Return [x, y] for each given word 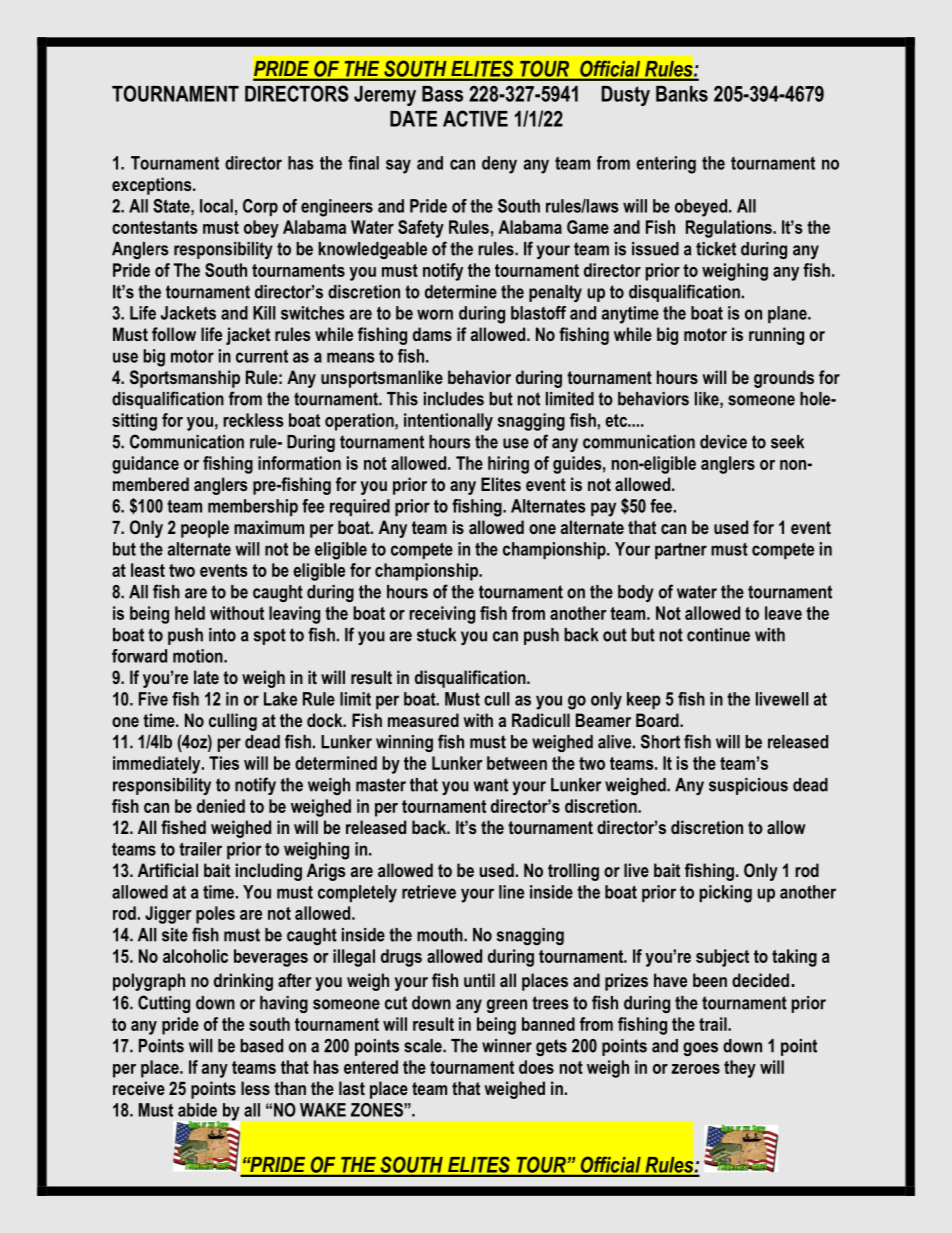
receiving [442, 615]
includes [454, 399]
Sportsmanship [185, 379]
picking [726, 894]
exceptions [153, 186]
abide [197, 1110]
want [491, 785]
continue [718, 635]
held [190, 613]
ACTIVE [475, 118]
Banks [682, 94]
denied [221, 806]
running [776, 336]
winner [507, 1046]
